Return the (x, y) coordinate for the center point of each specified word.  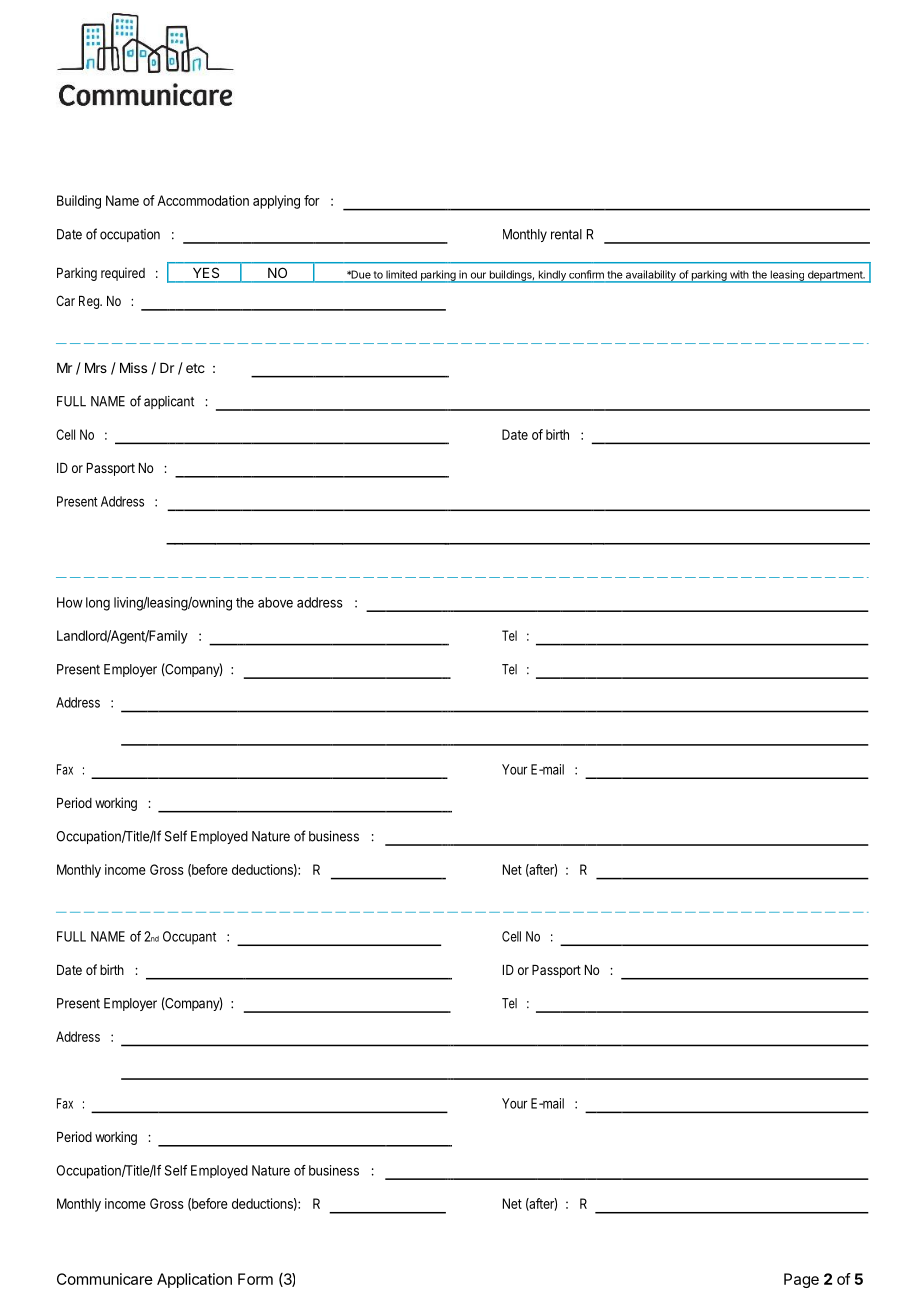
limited (401, 274)
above (275, 602)
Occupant (189, 938)
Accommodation (203, 200)
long (98, 604)
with (739, 274)
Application (194, 1280)
